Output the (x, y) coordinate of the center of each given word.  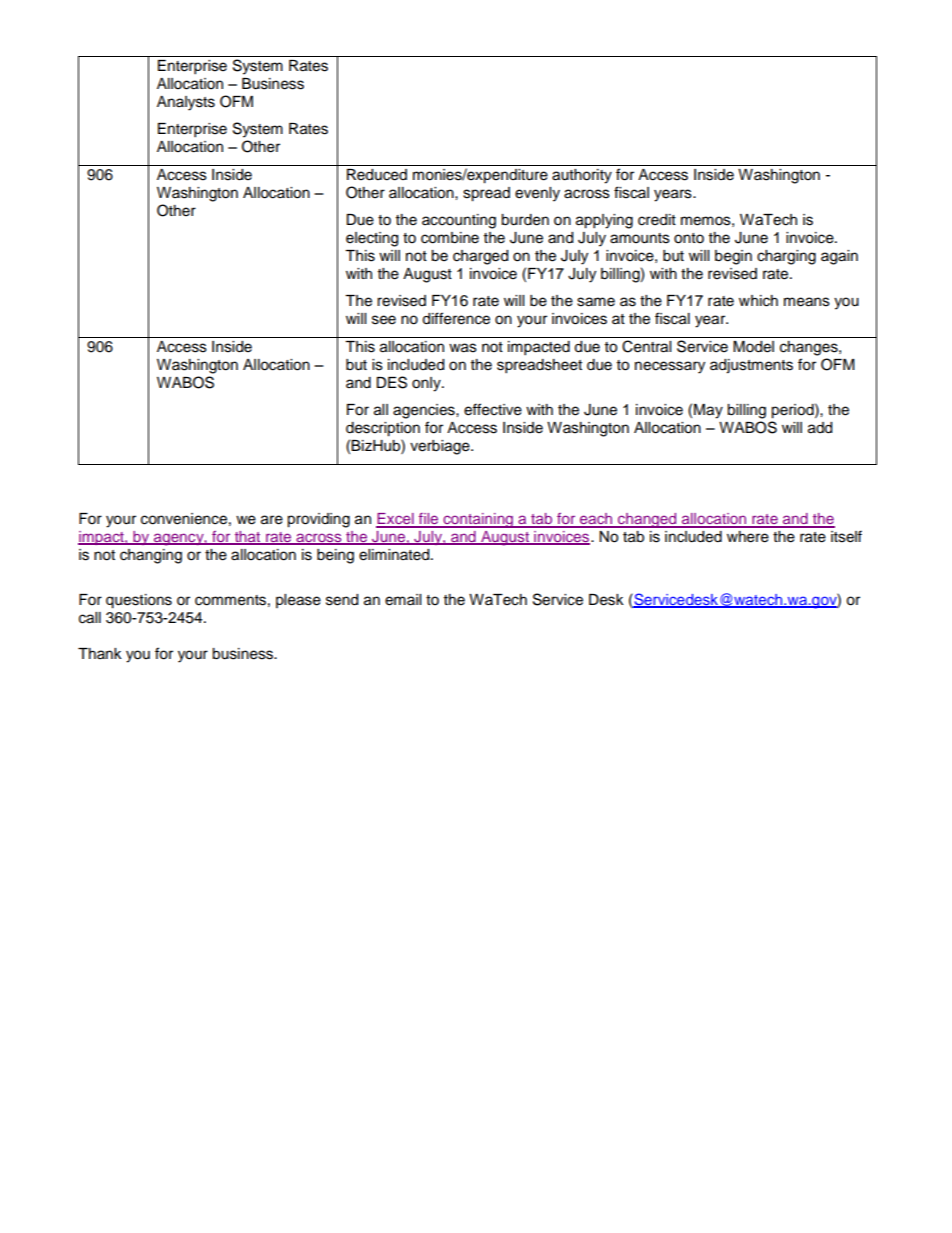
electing (372, 239)
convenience (184, 519)
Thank (100, 653)
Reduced (377, 175)
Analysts (186, 103)
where (748, 537)
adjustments (751, 366)
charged (480, 257)
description (383, 429)
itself (846, 536)
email (403, 600)
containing (478, 520)
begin (733, 257)
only (427, 384)
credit (657, 220)
